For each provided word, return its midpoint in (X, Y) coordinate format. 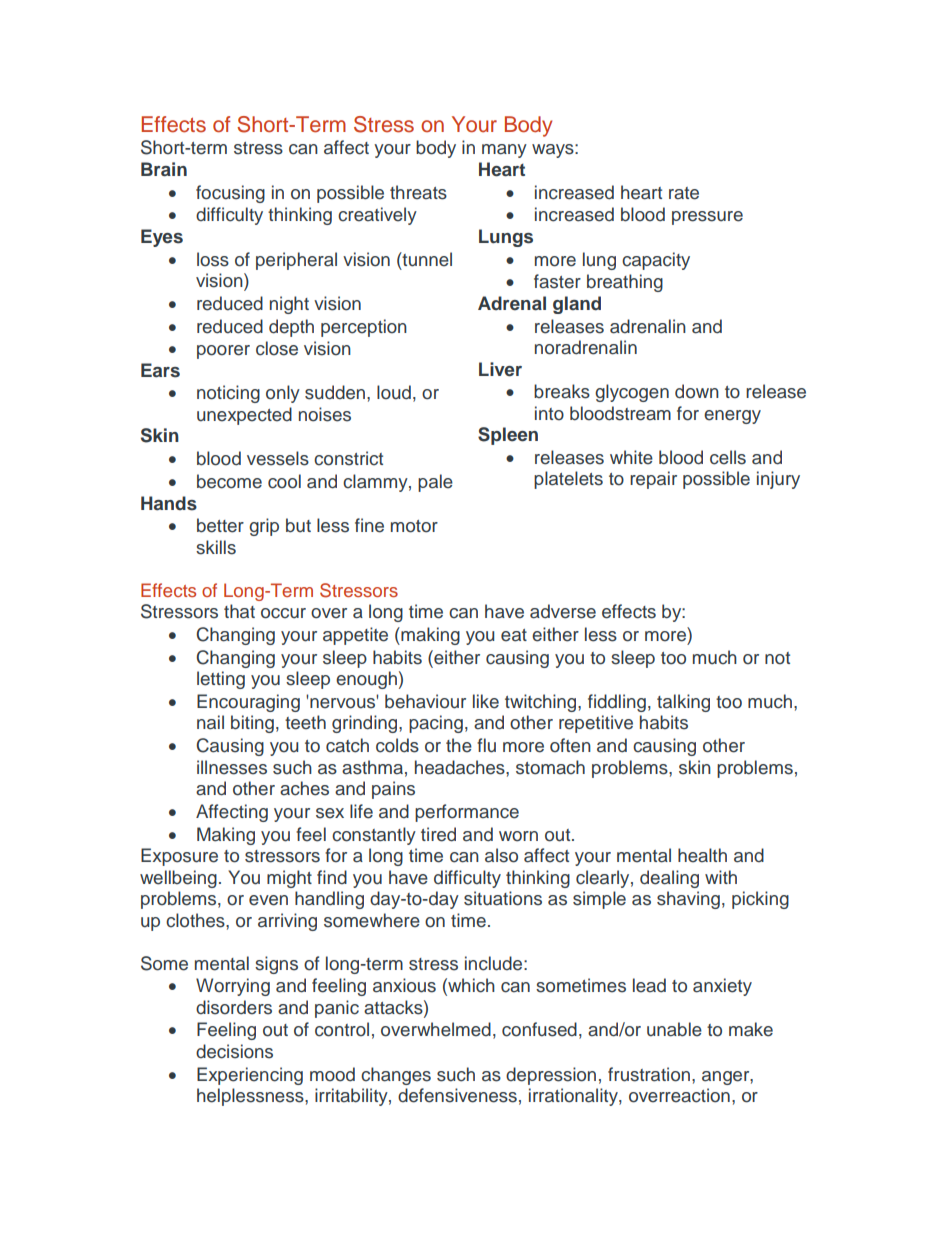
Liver (500, 369)
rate (684, 193)
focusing (230, 194)
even (268, 900)
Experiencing (250, 1076)
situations (503, 898)
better (220, 525)
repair (653, 480)
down (697, 391)
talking (683, 703)
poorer (223, 352)
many (504, 151)
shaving (688, 900)
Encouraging (248, 703)
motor (414, 526)
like (486, 701)
